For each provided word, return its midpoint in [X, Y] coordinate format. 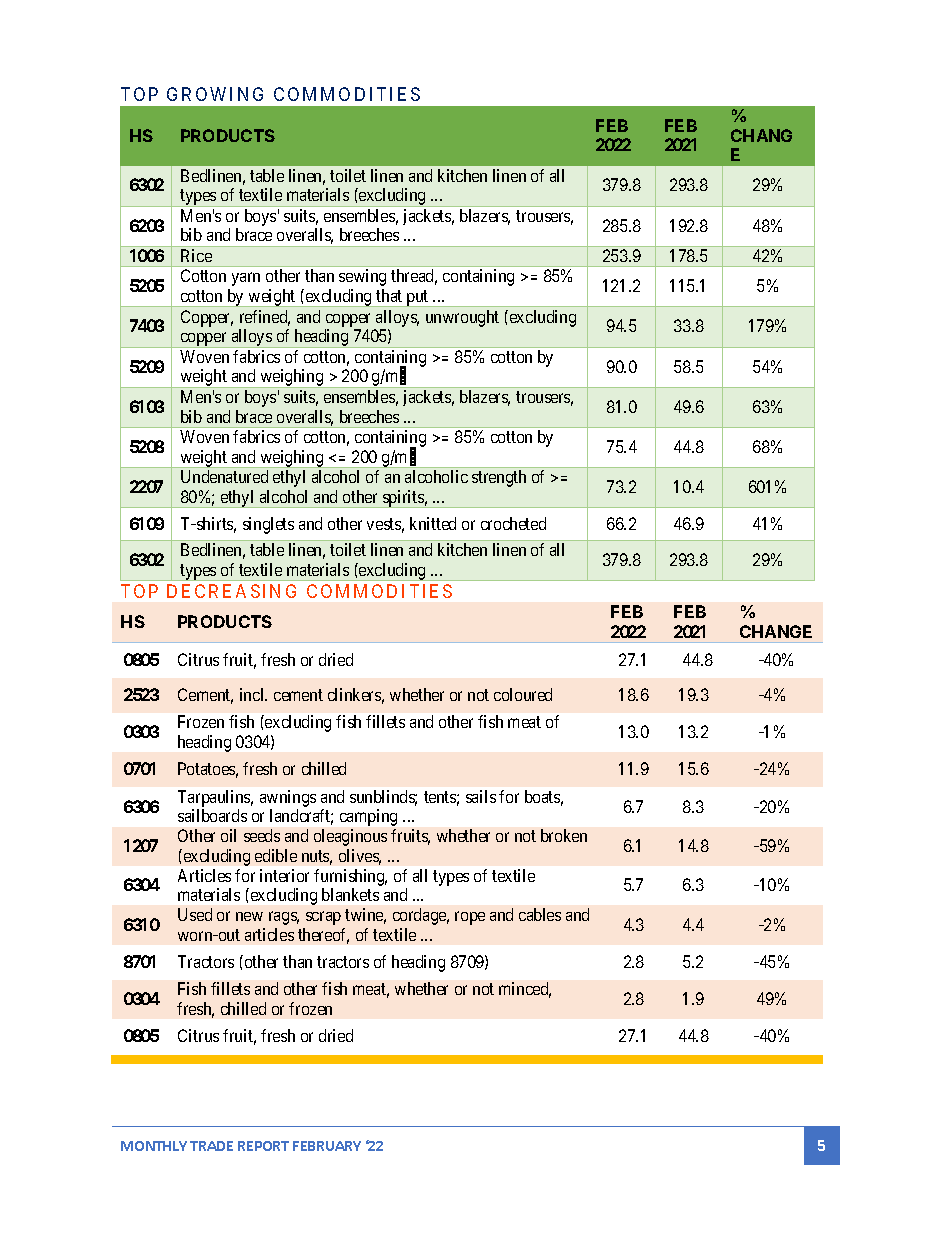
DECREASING [231, 591]
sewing [362, 277]
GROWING [215, 94]
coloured [523, 694]
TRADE [211, 1146]
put [417, 298]
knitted [433, 523]
